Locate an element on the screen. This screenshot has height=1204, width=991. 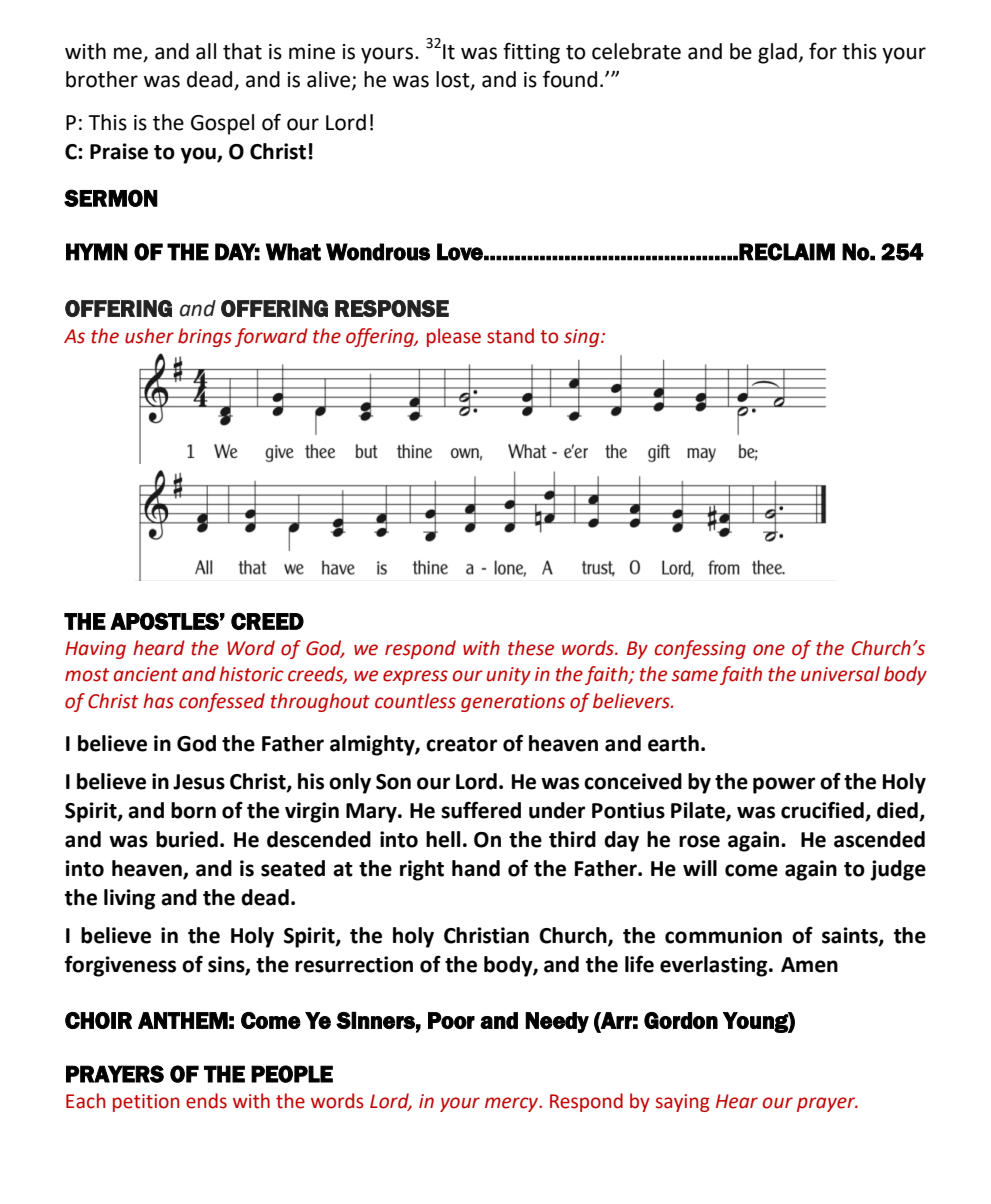
these is located at coordinates (531, 648).
